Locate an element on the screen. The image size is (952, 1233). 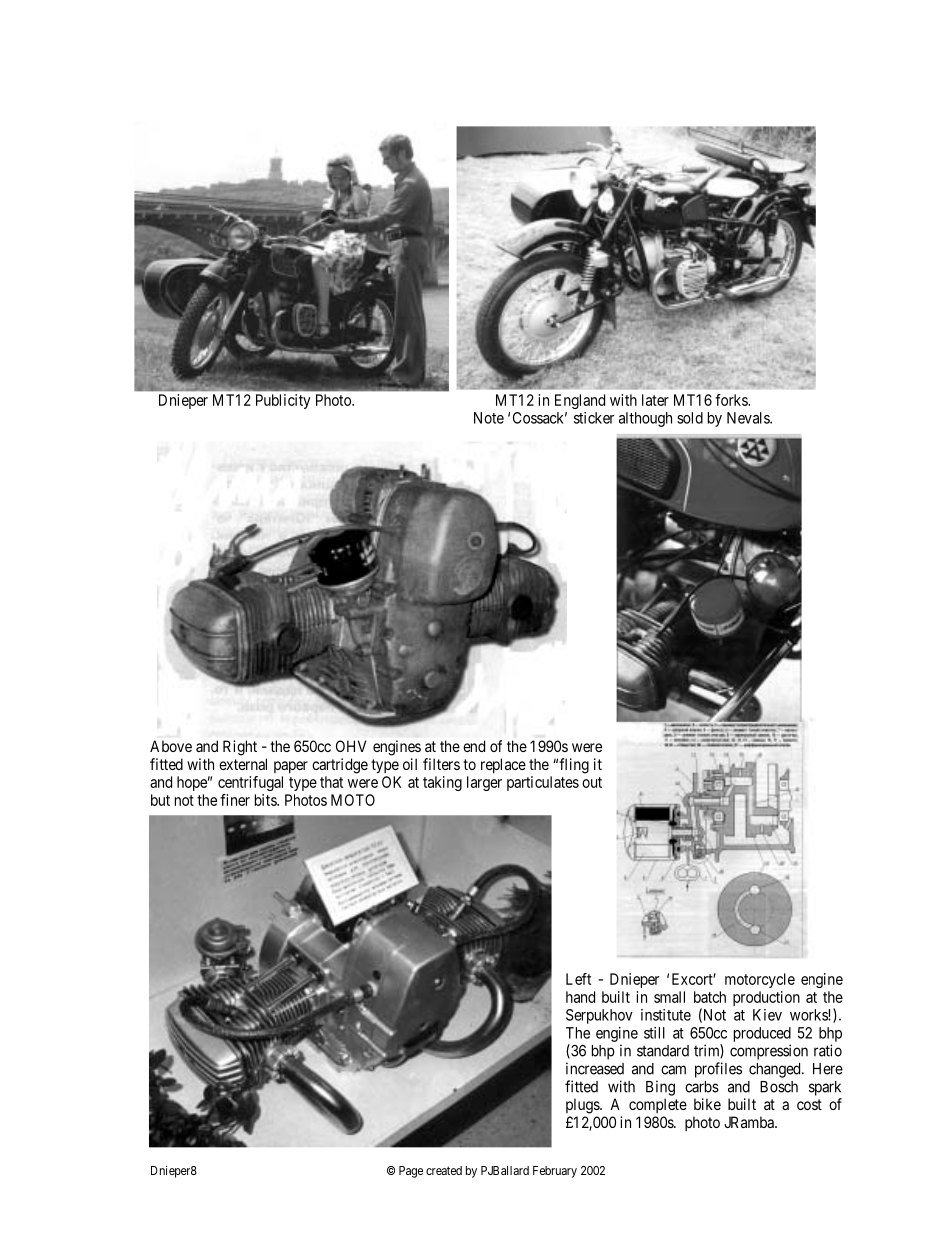
Right is located at coordinates (240, 748).
